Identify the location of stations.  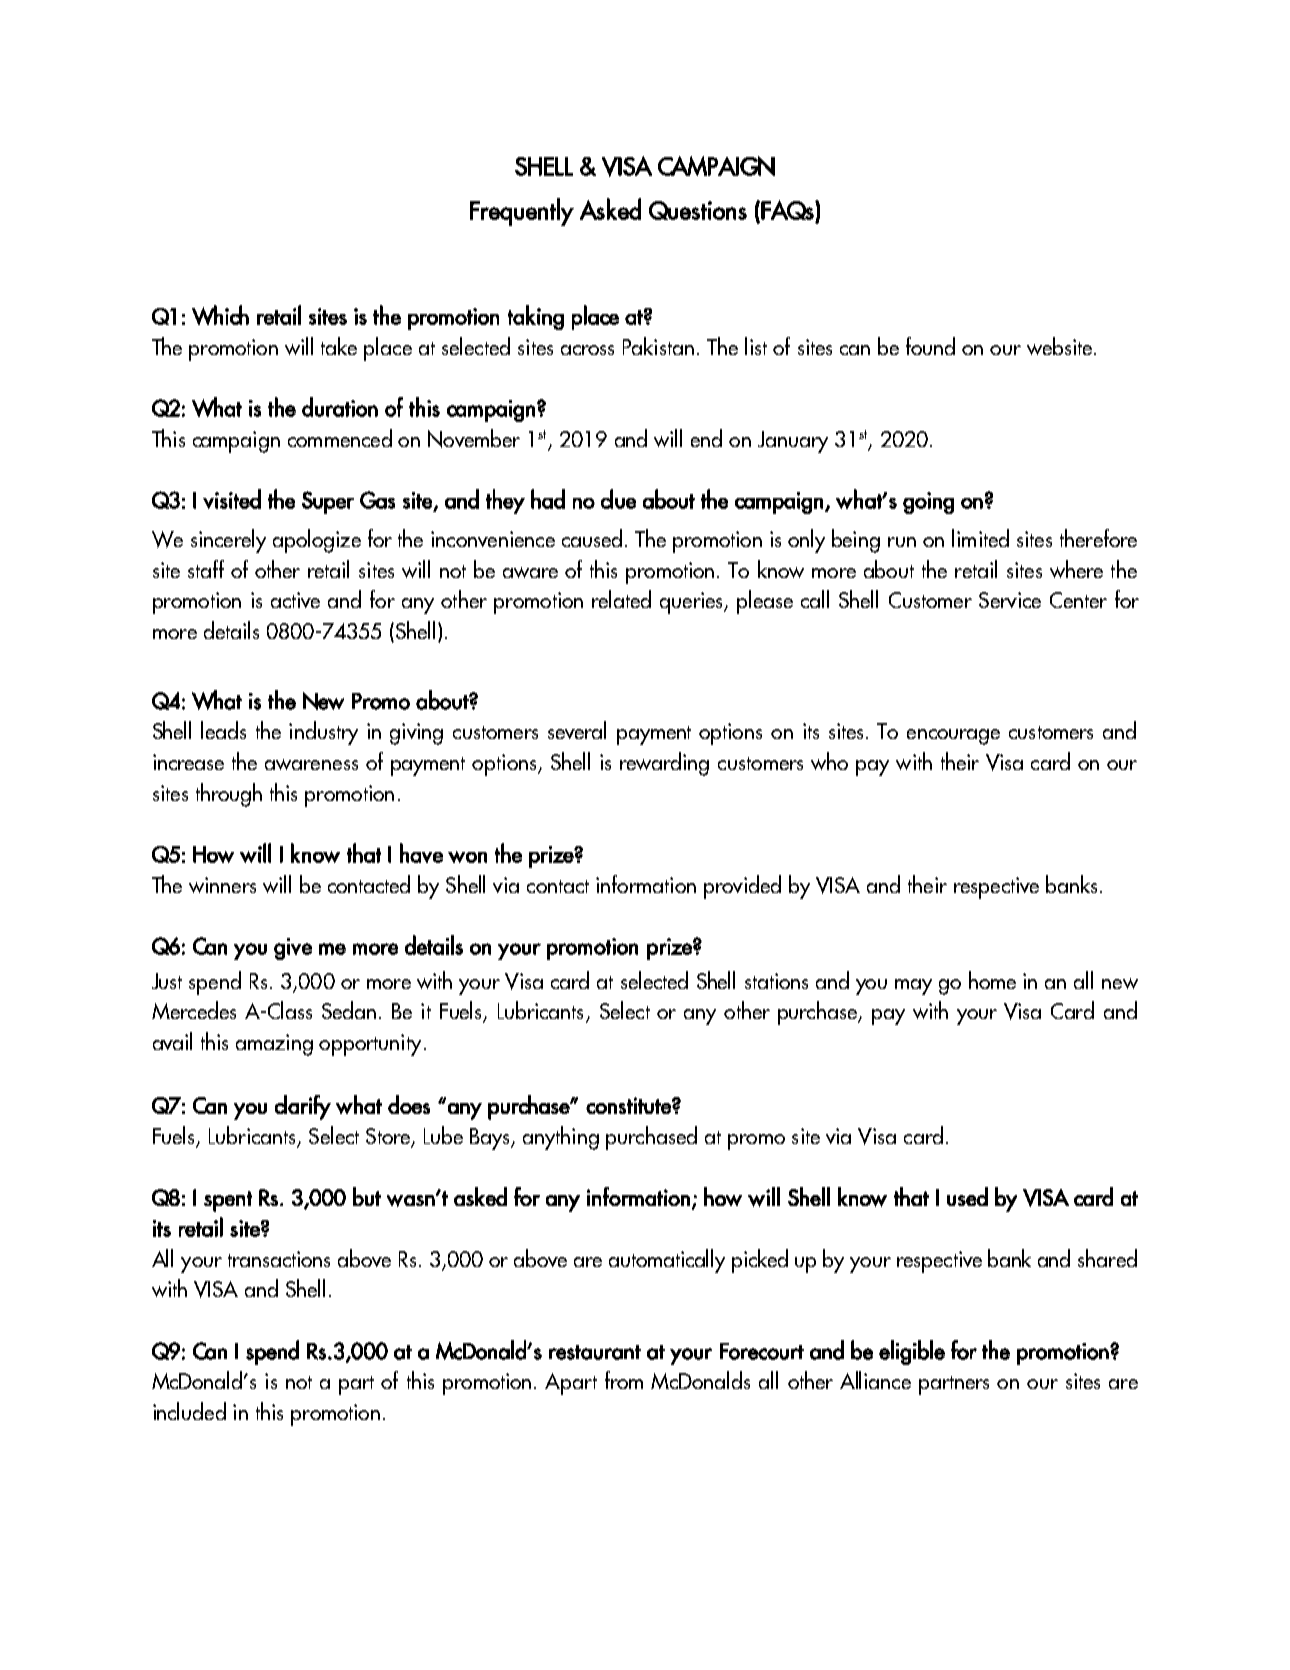
(776, 981).
